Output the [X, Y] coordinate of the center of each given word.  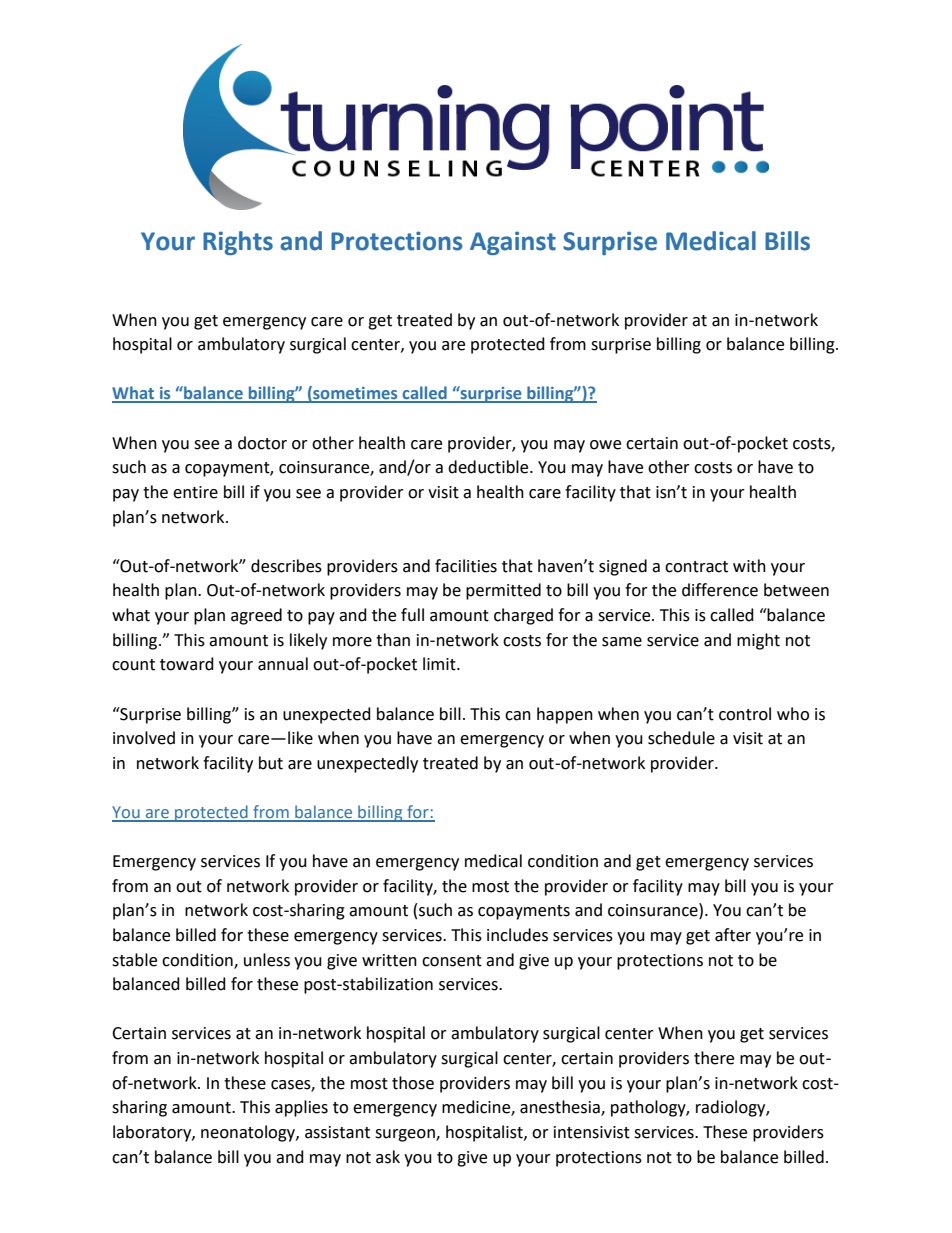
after [733, 935]
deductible [489, 467]
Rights [238, 243]
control [745, 714]
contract [696, 567]
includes [517, 935]
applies [301, 1108]
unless [267, 960]
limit [440, 664]
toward [187, 664]
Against [513, 243]
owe [605, 445]
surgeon [406, 1135]
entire [195, 492]
